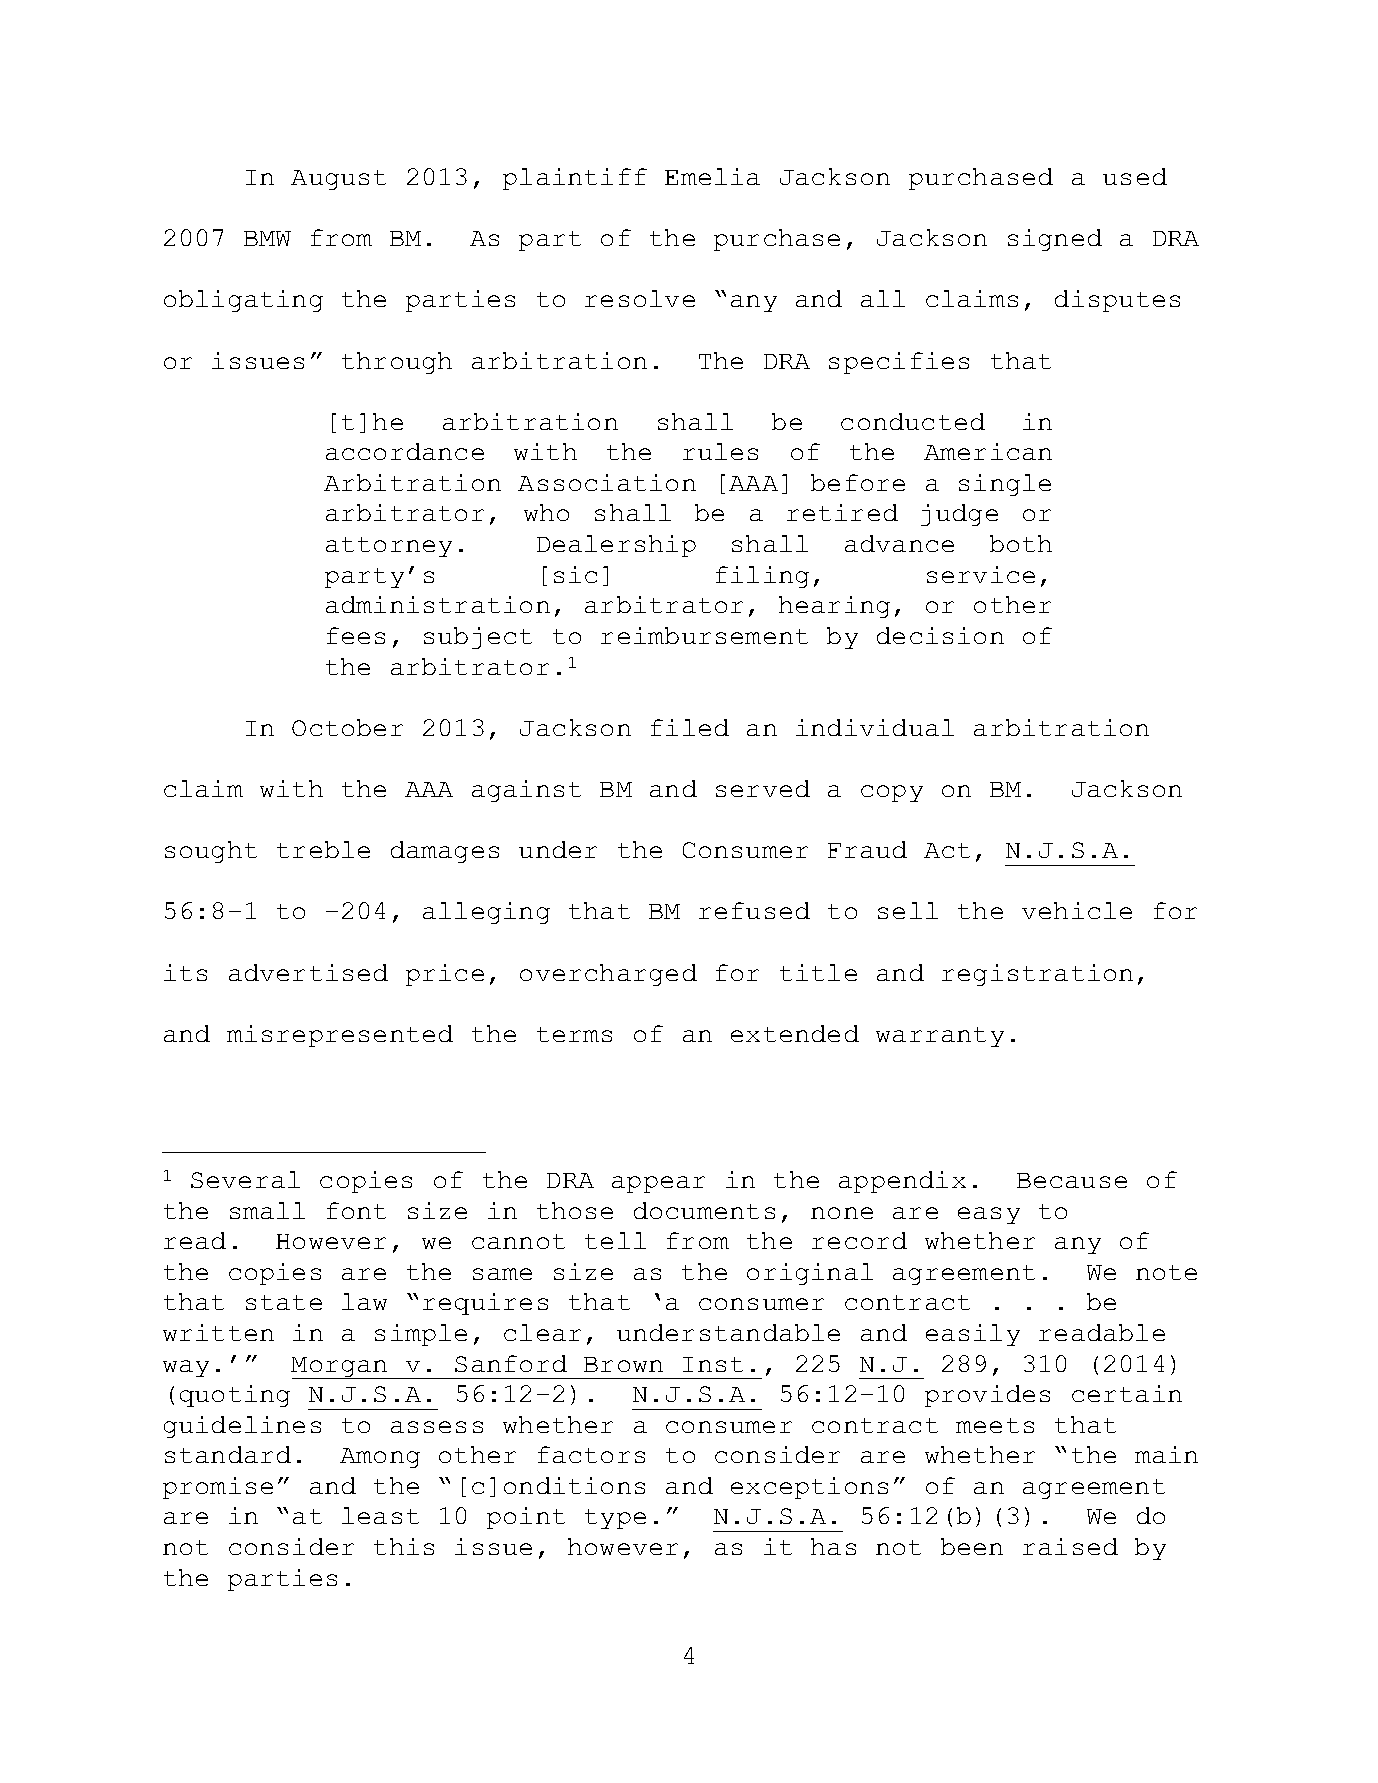 The width and height of the page is (1378, 1783). Describe the element at coordinates (1070, 1546) in the page. I see `raised` at that location.
